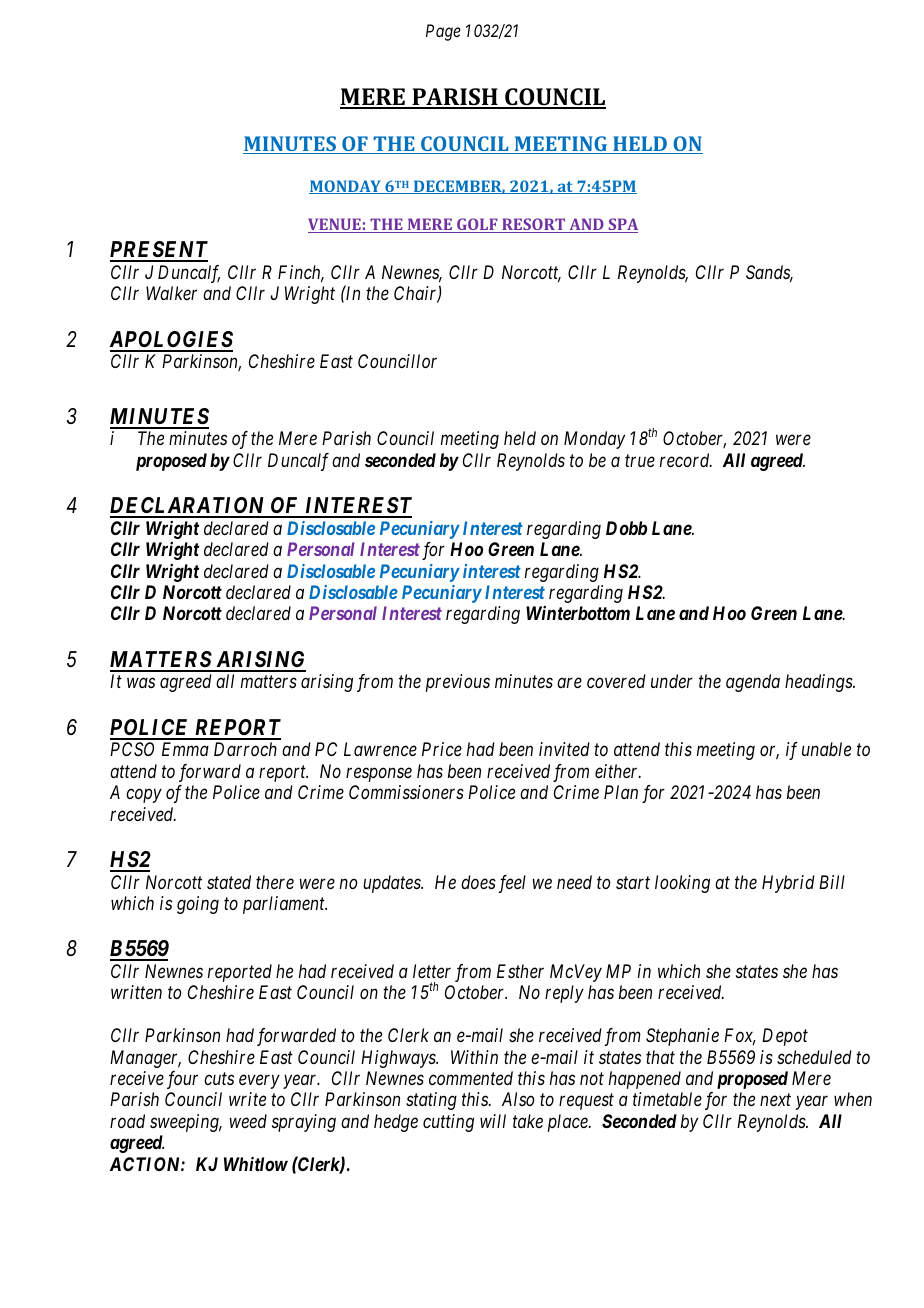 The height and width of the screenshot is (1308, 924). What do you see at coordinates (788, 884) in the screenshot?
I see `Hybrid` at bounding box center [788, 884].
